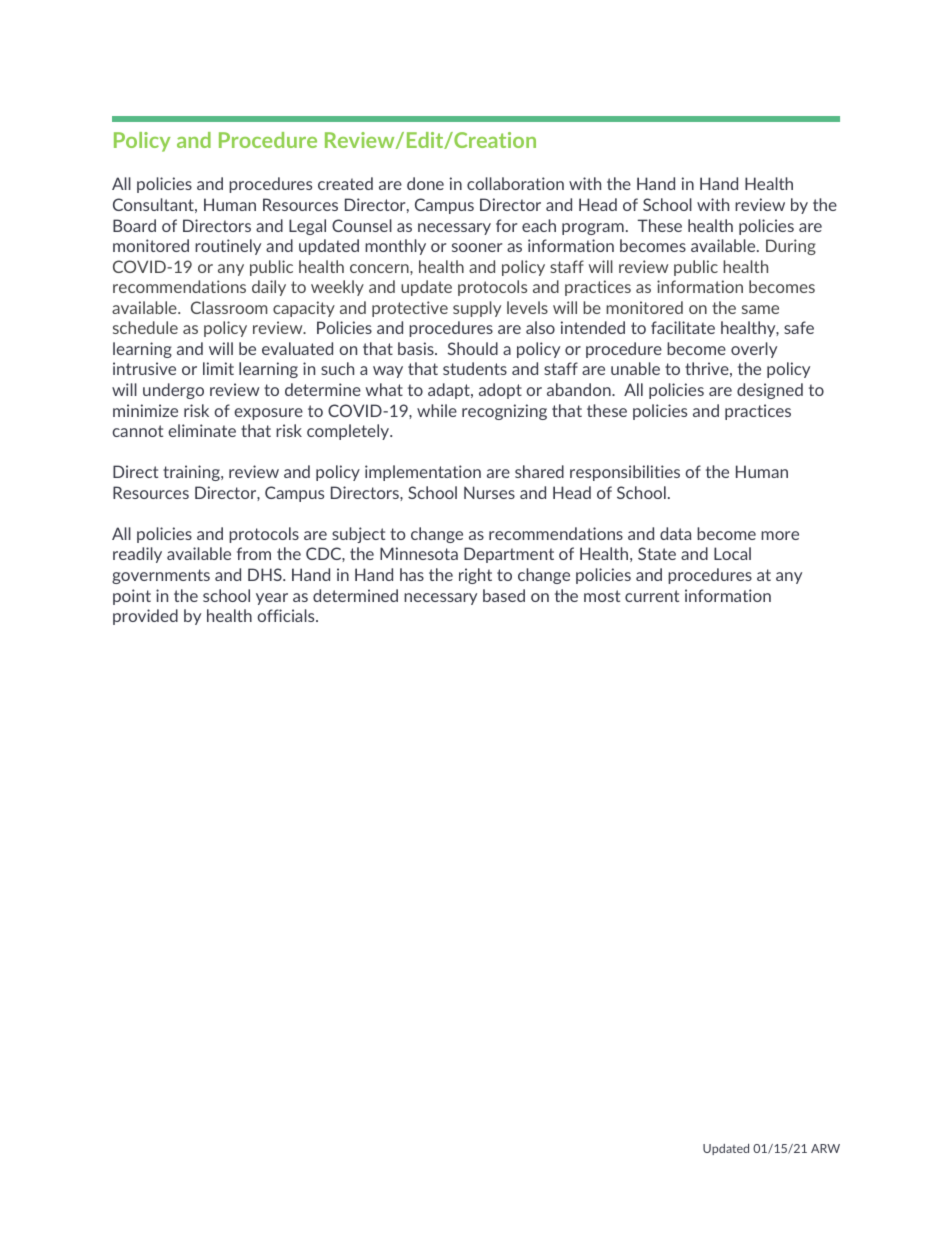 The image size is (952, 1233). Describe the element at coordinates (504, 595) in the page. I see `based` at that location.
